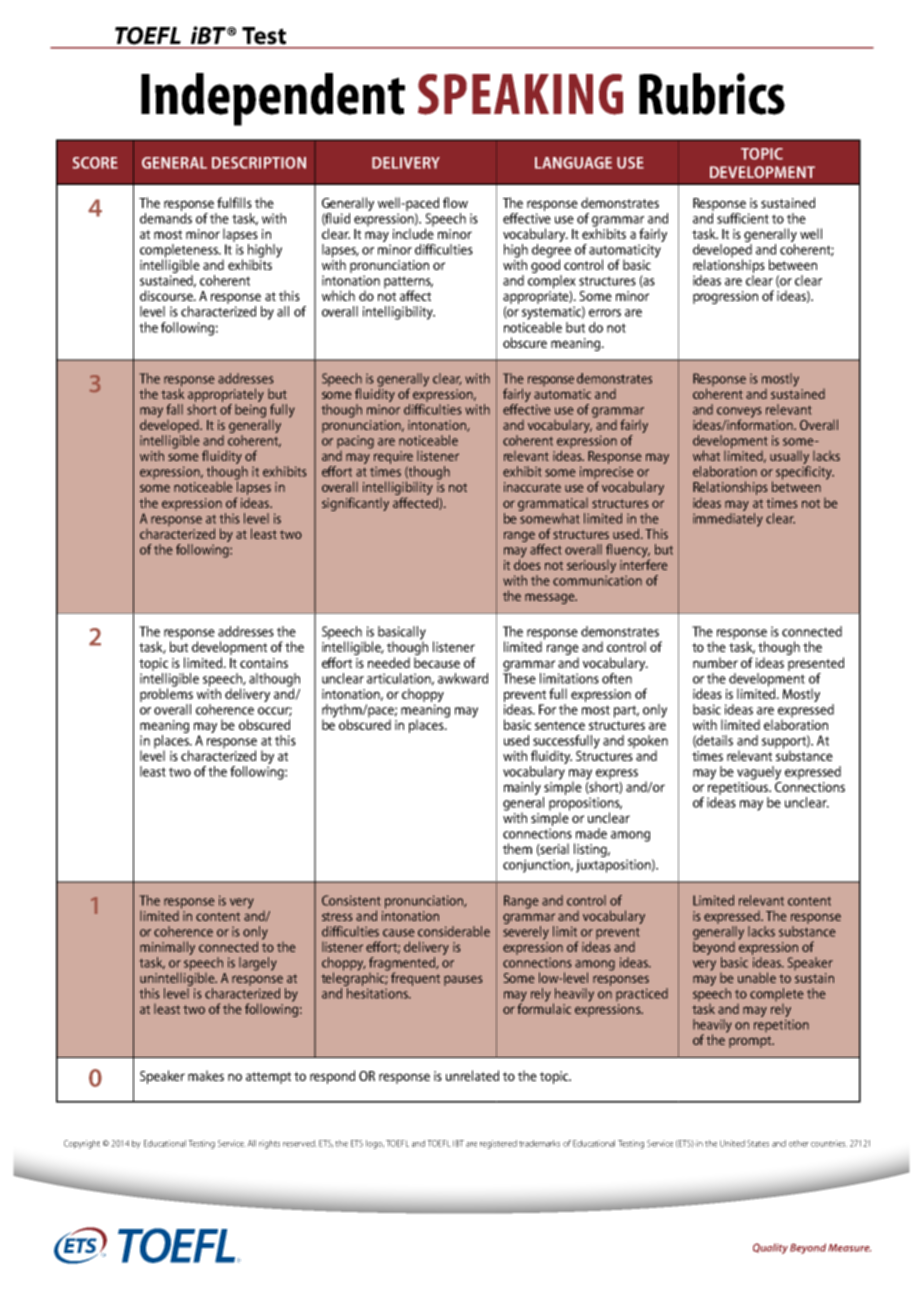 The image size is (924, 1308). What do you see at coordinates (175, 409) in the document?
I see `fall` at bounding box center [175, 409].
